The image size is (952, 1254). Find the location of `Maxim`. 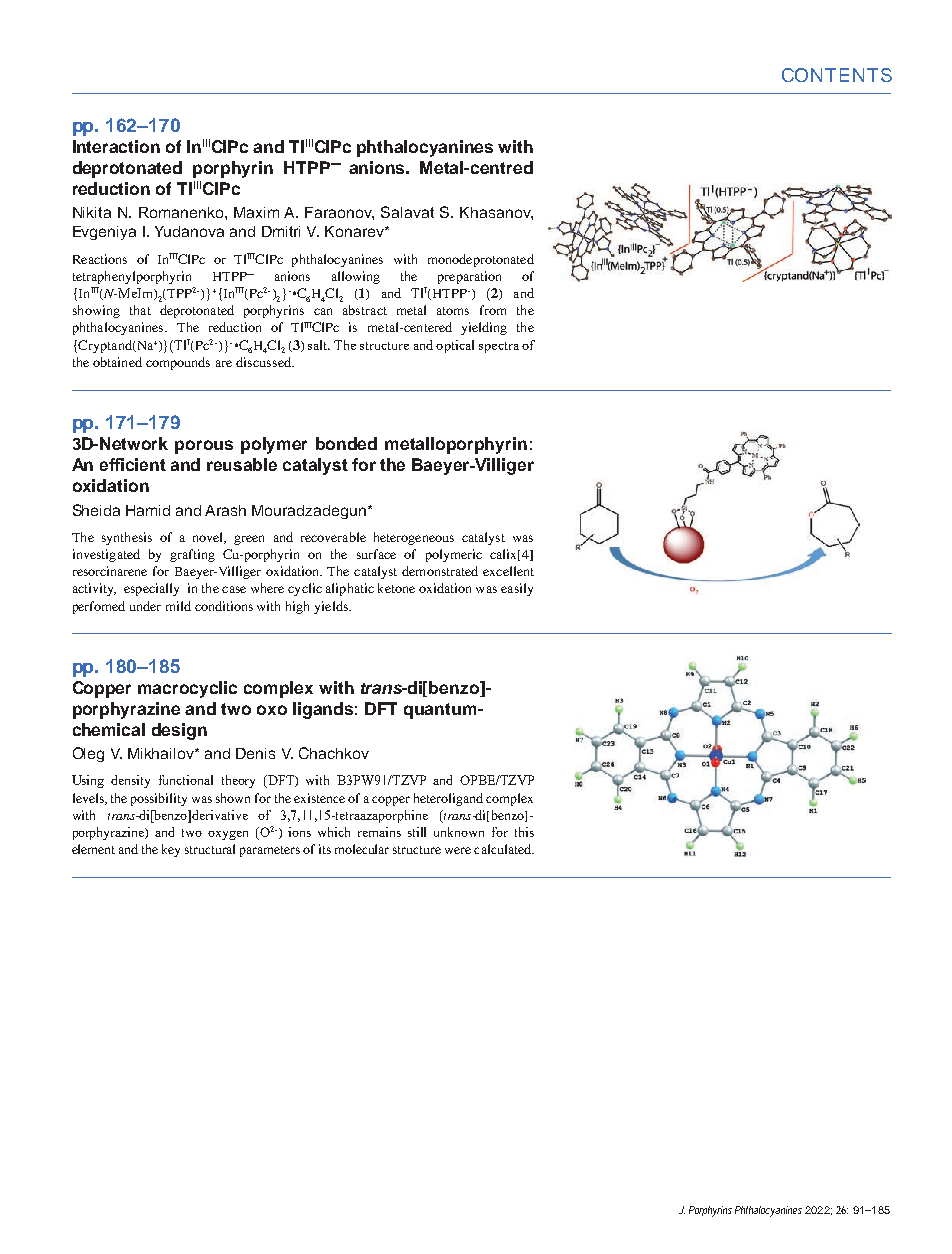

Maxim is located at coordinates (256, 212).
